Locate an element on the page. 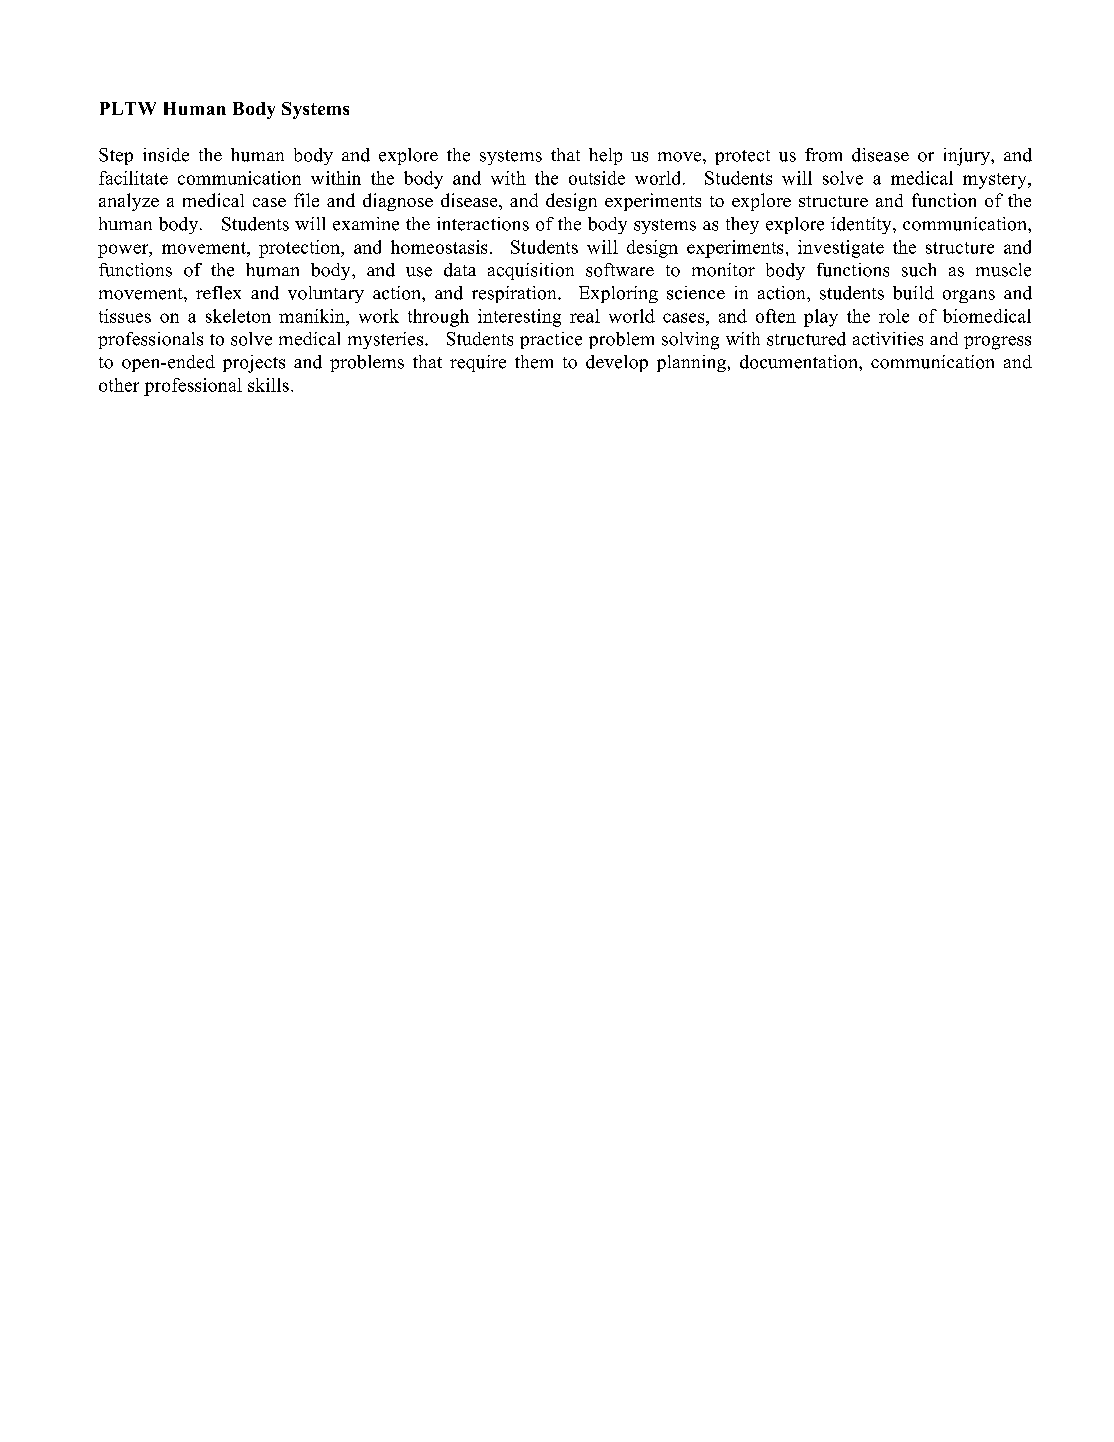 The image size is (1114, 1442). such is located at coordinates (919, 270).
